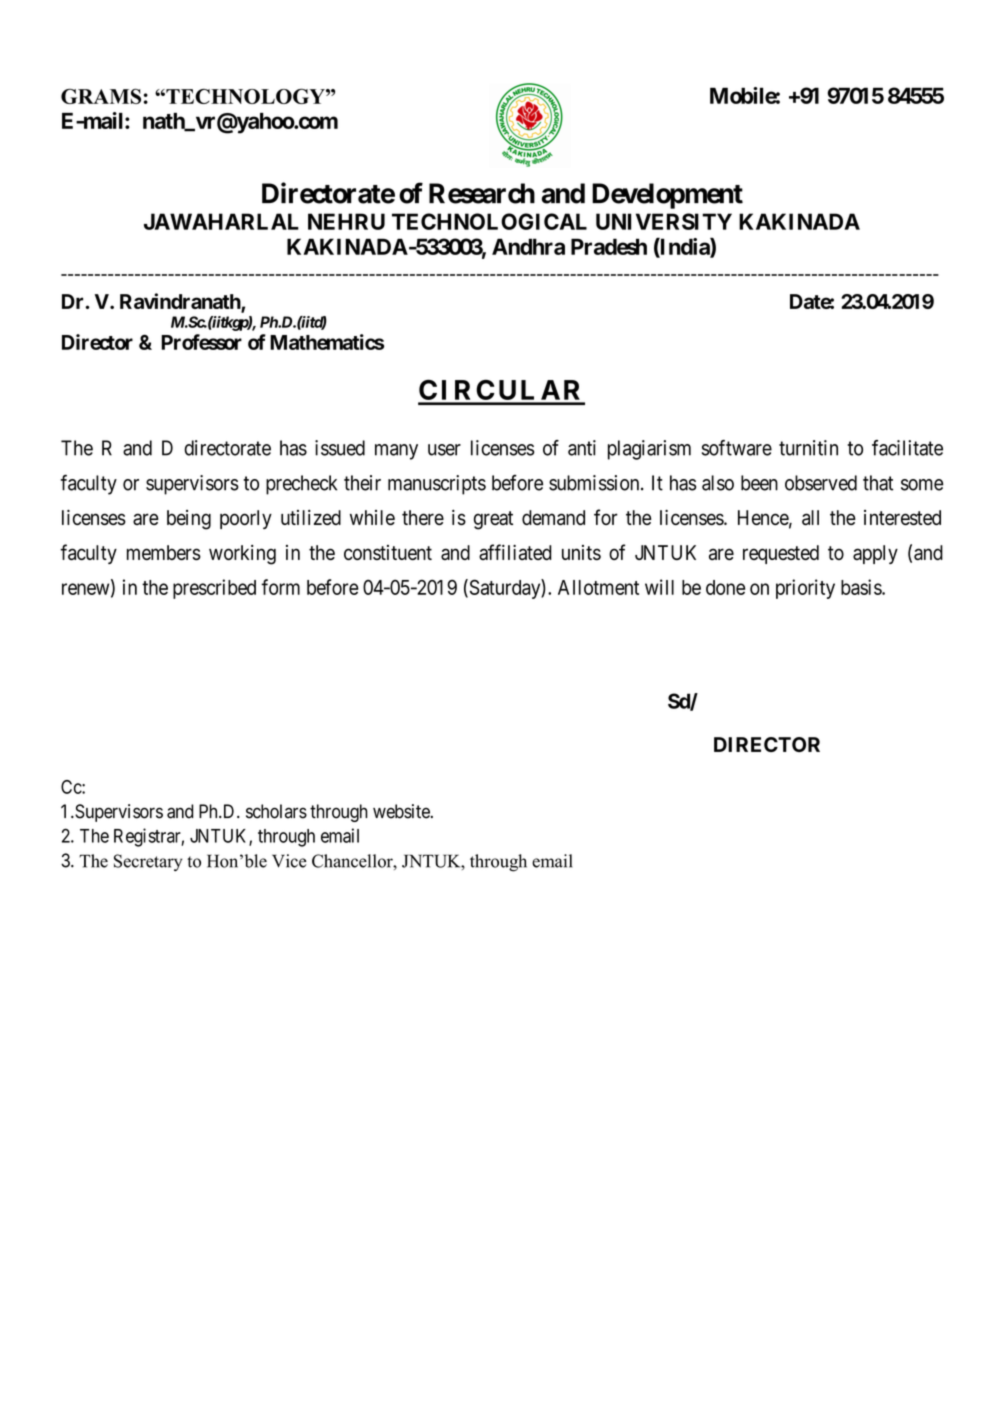  What do you see at coordinates (289, 861) in the page?
I see `Vice` at bounding box center [289, 861].
